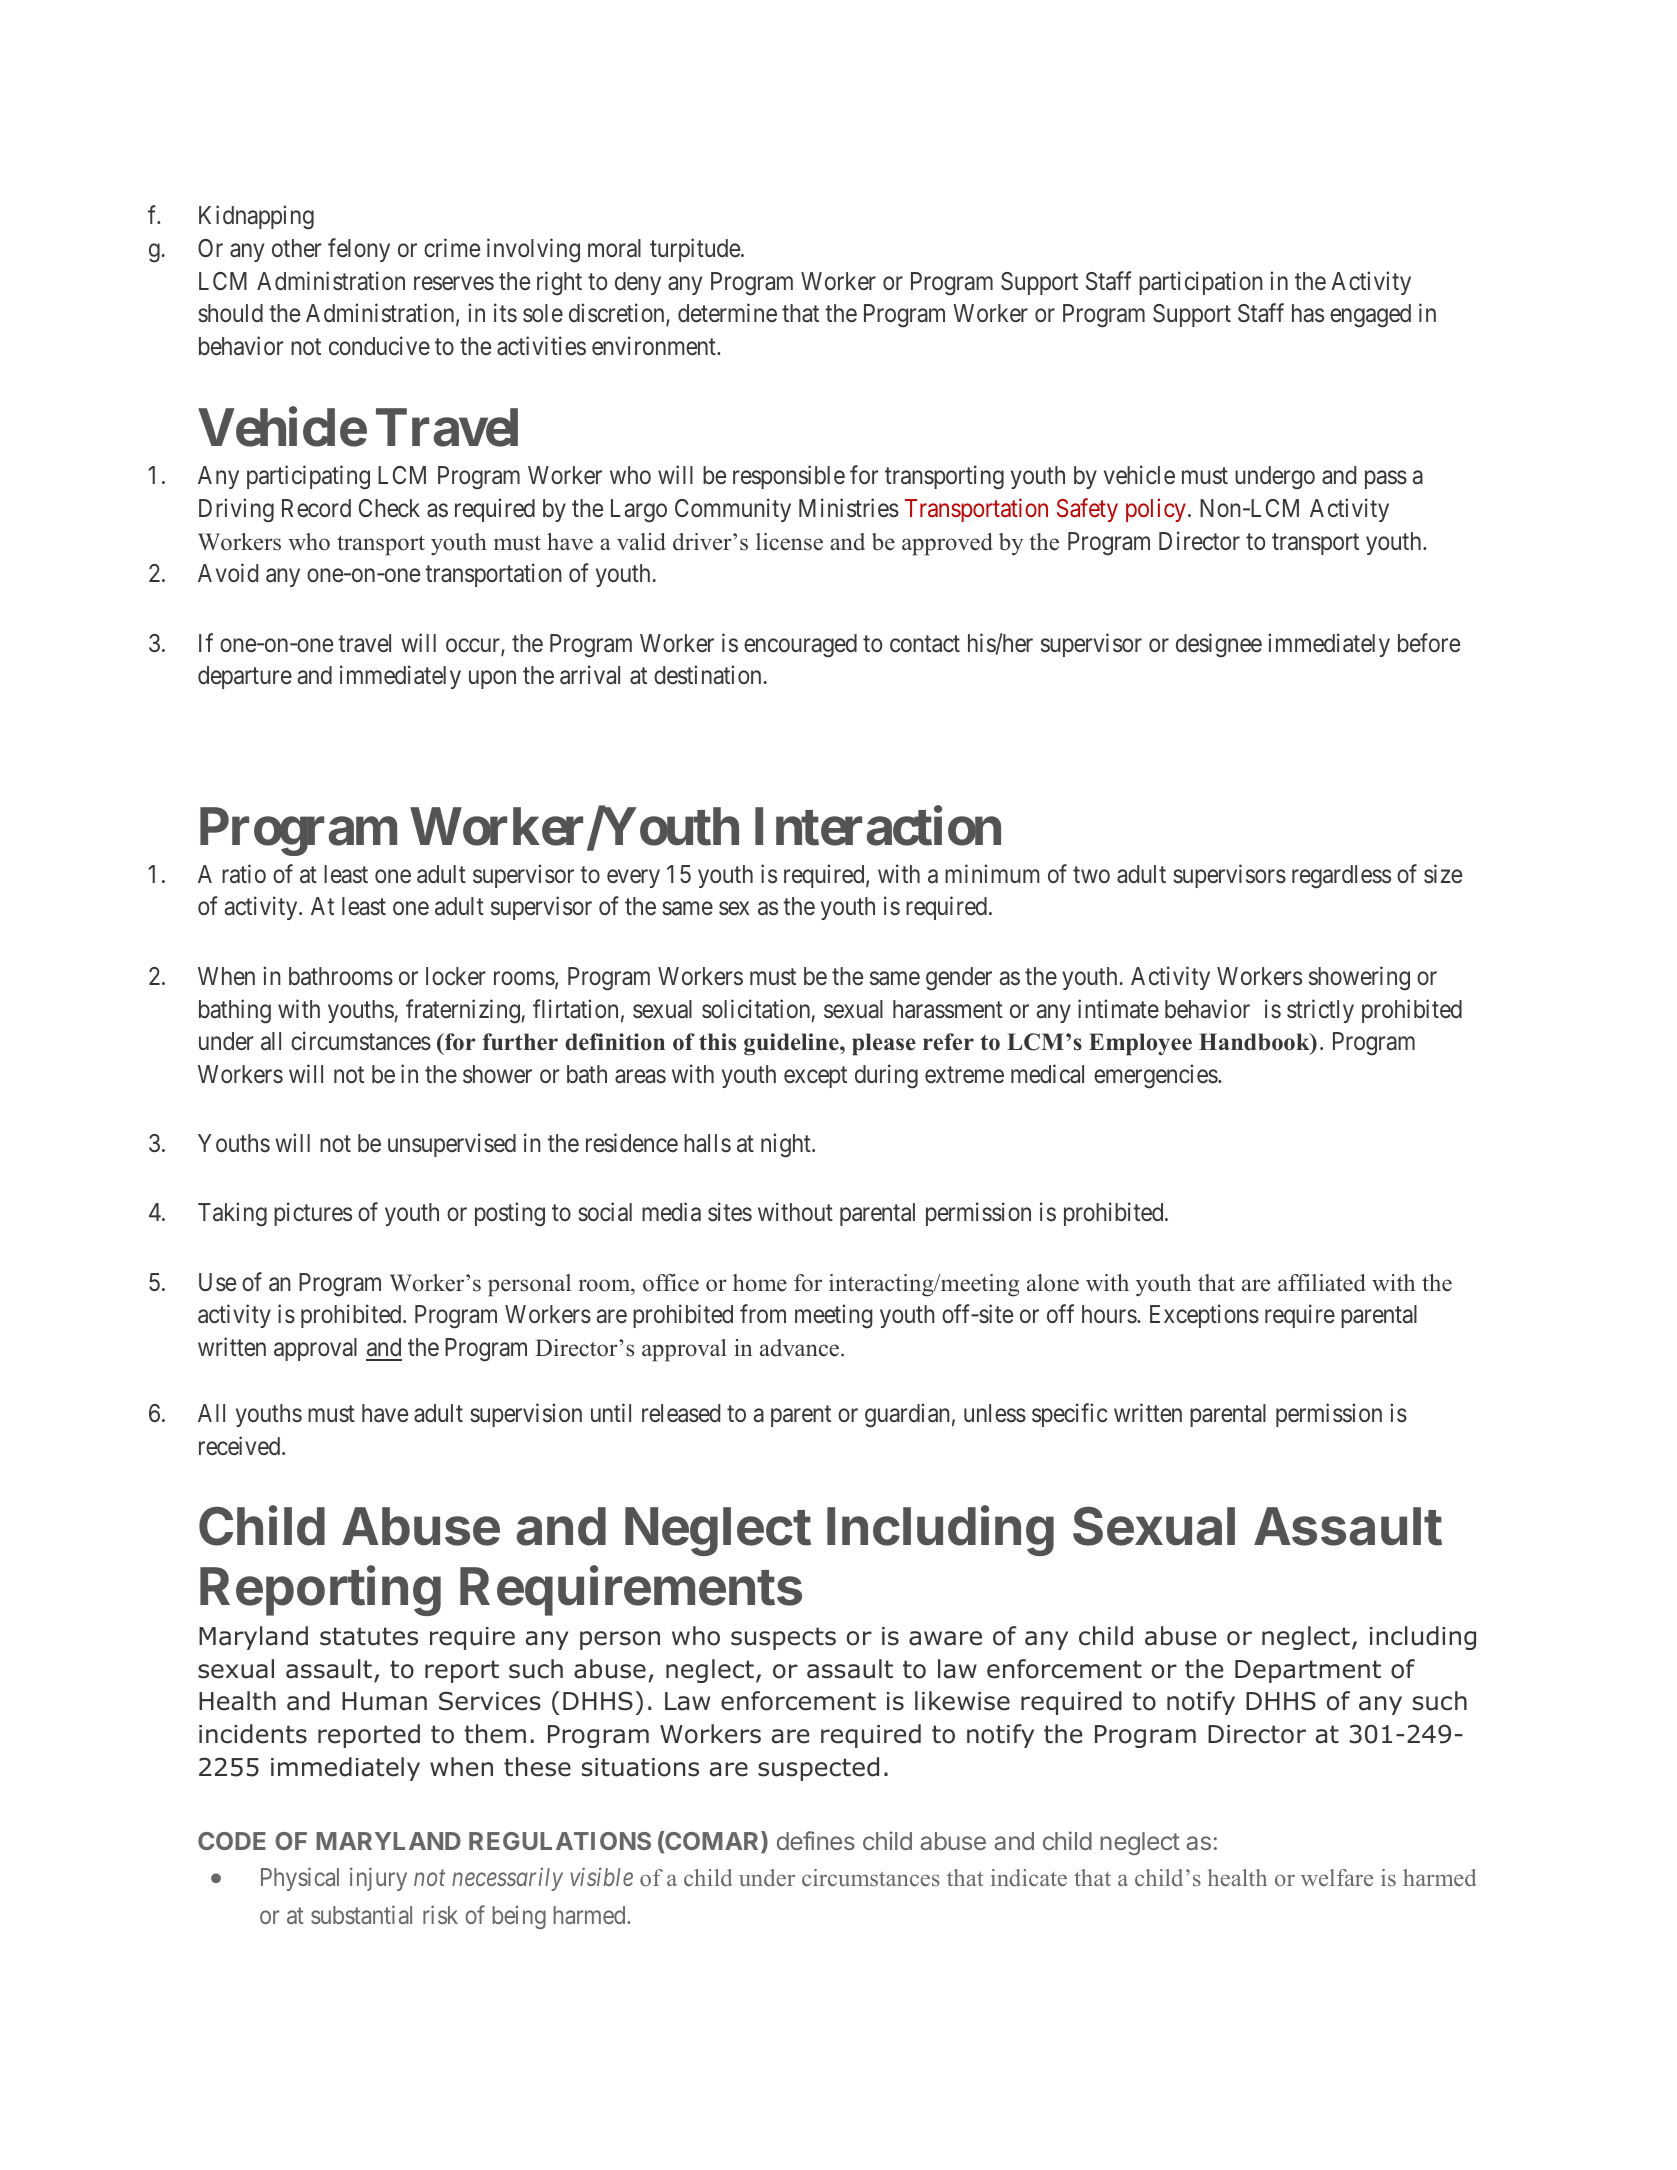  I want to click on defines, so click(816, 1840).
